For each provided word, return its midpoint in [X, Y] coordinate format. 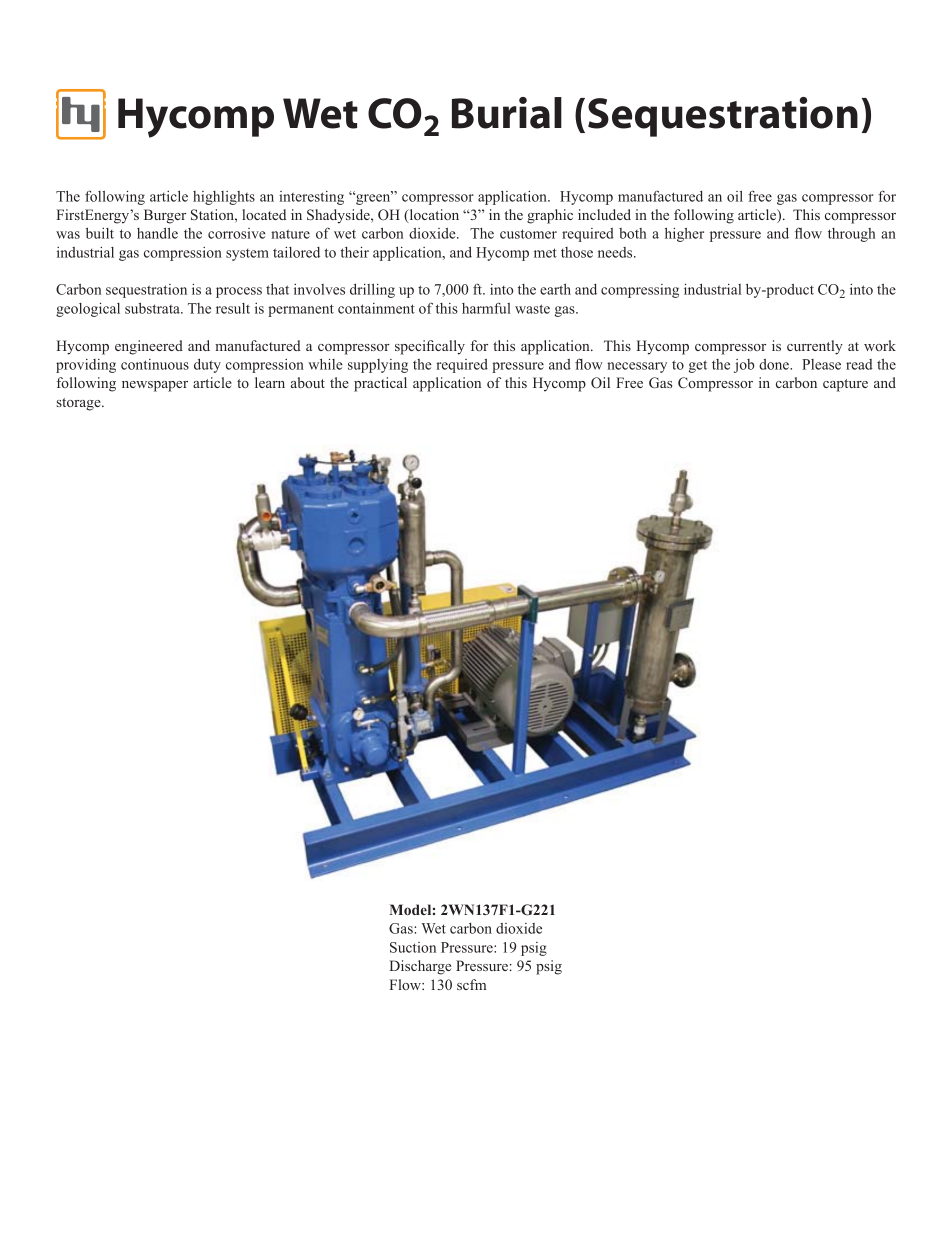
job [744, 366]
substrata [153, 308]
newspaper [155, 386]
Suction [413, 947]
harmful [486, 308]
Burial [507, 113]
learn [270, 382]
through [851, 235]
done [775, 364]
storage [80, 404]
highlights [224, 198]
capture [845, 385]
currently [815, 347]
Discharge [420, 967]
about [308, 382]
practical [380, 384]
